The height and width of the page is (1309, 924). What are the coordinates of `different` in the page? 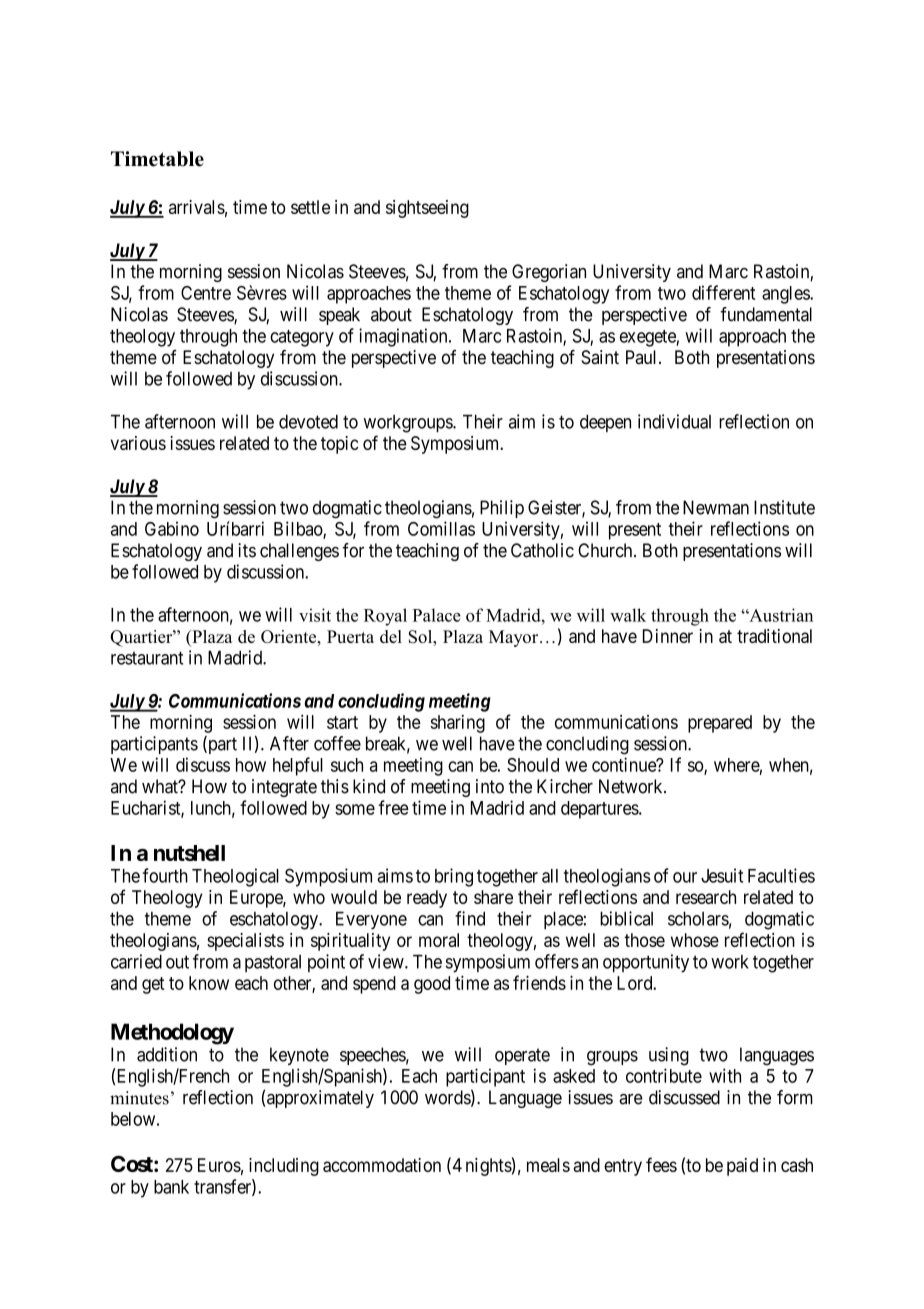 It's located at (723, 292).
